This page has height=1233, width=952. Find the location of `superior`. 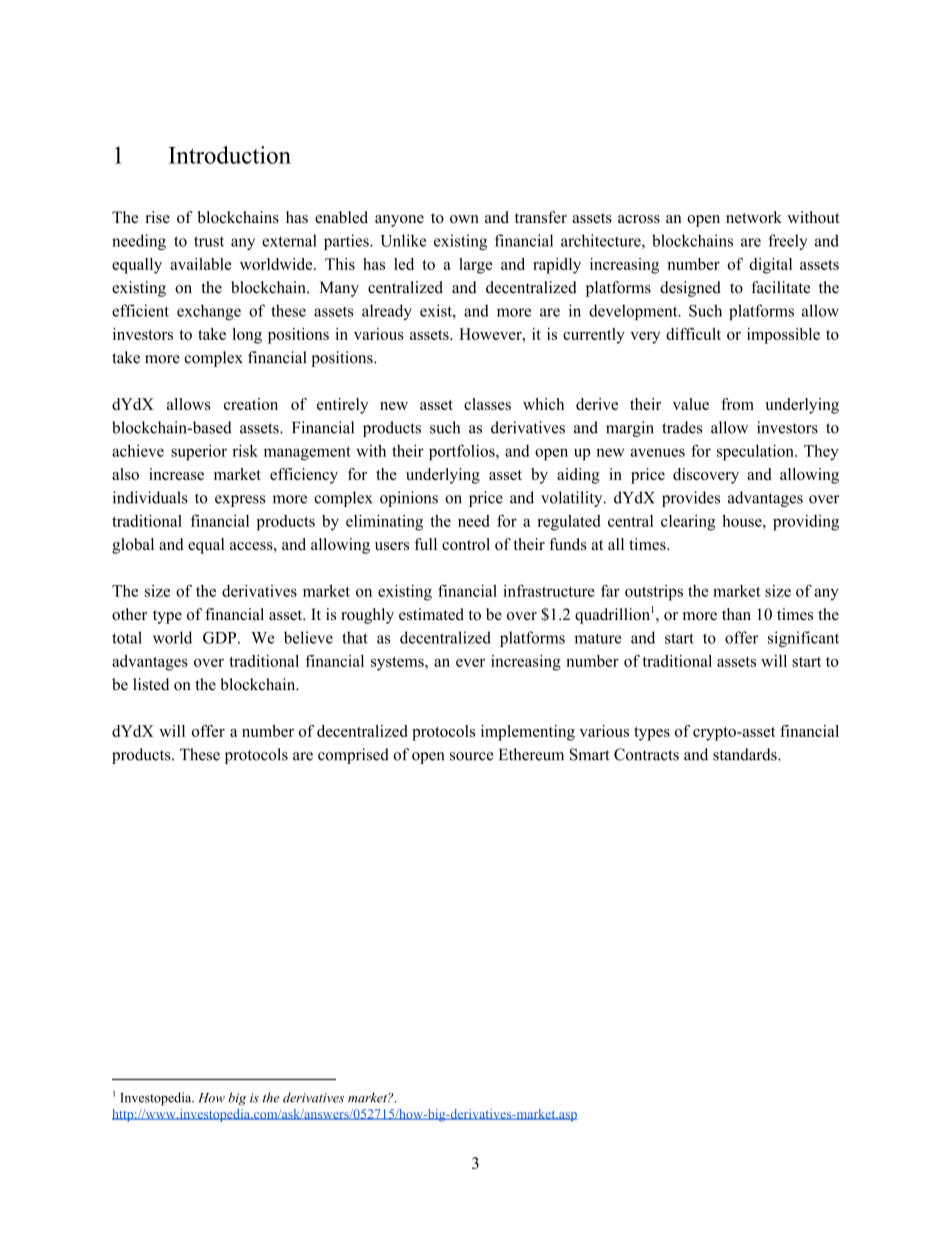

superior is located at coordinates (199, 452).
